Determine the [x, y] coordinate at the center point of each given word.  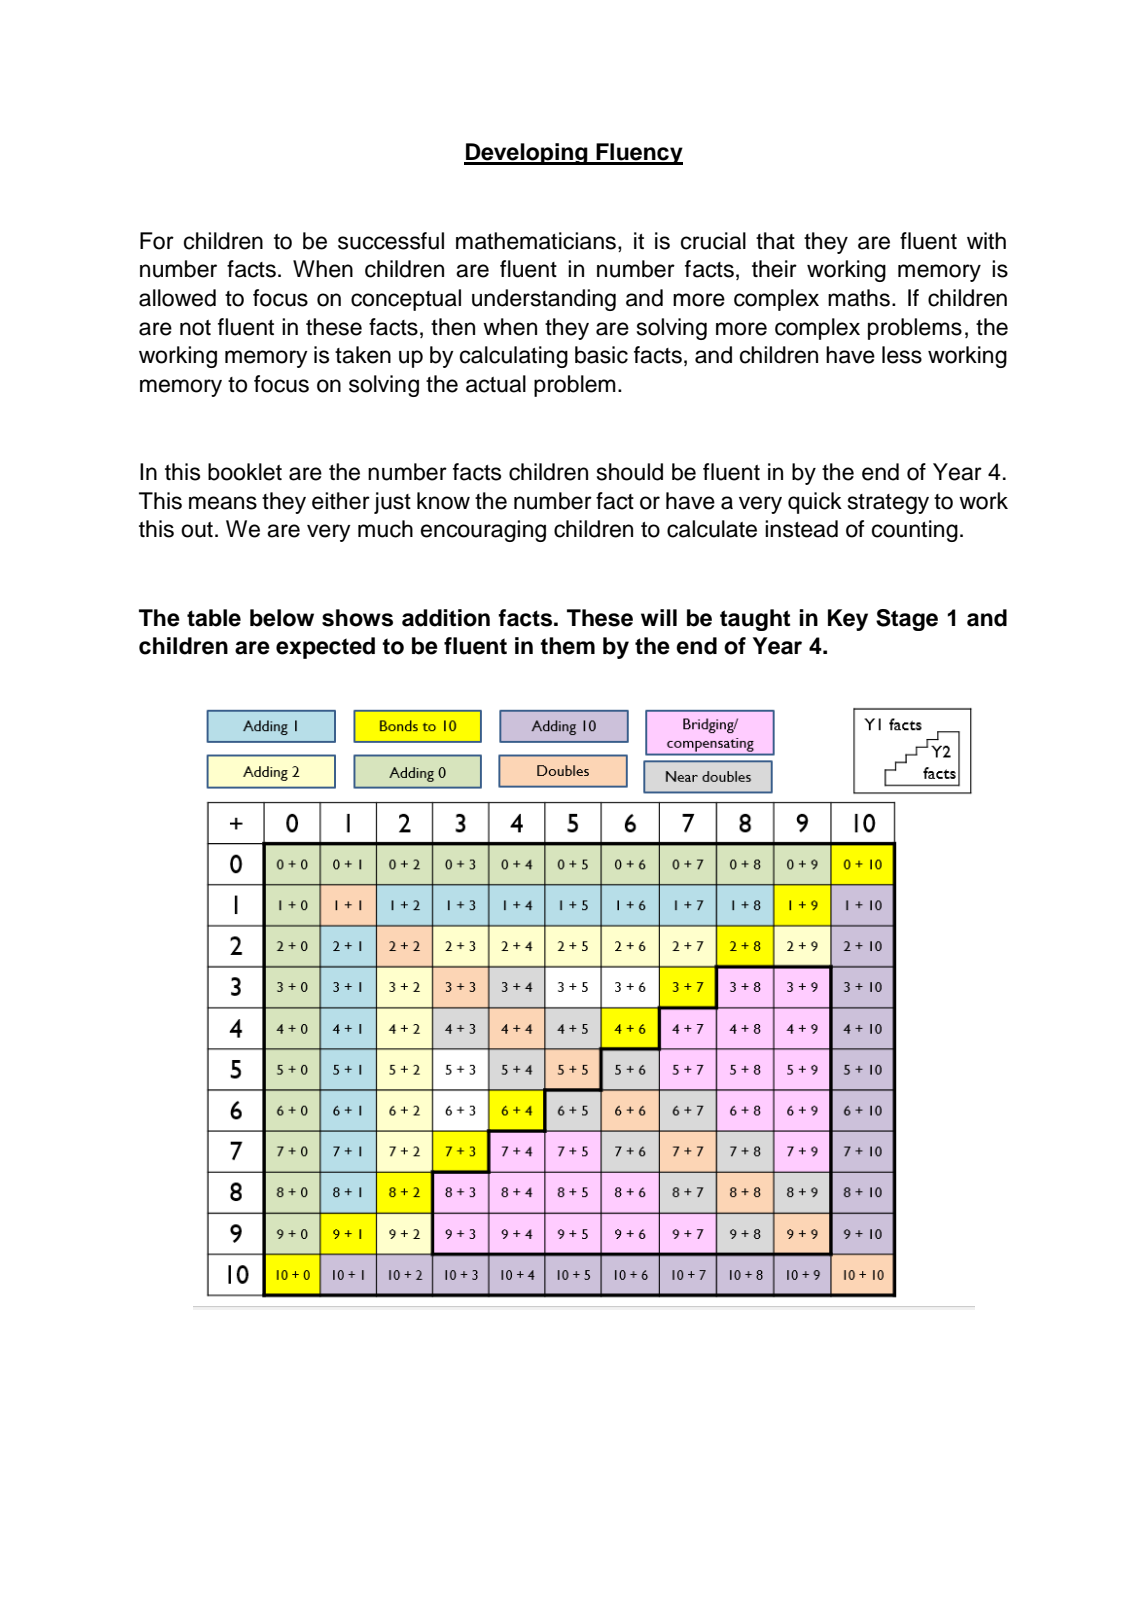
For [157, 241]
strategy [888, 504]
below [282, 618]
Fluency [638, 154]
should [630, 472]
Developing [527, 154]
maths [859, 298]
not [195, 328]
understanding [544, 300]
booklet [245, 472]
